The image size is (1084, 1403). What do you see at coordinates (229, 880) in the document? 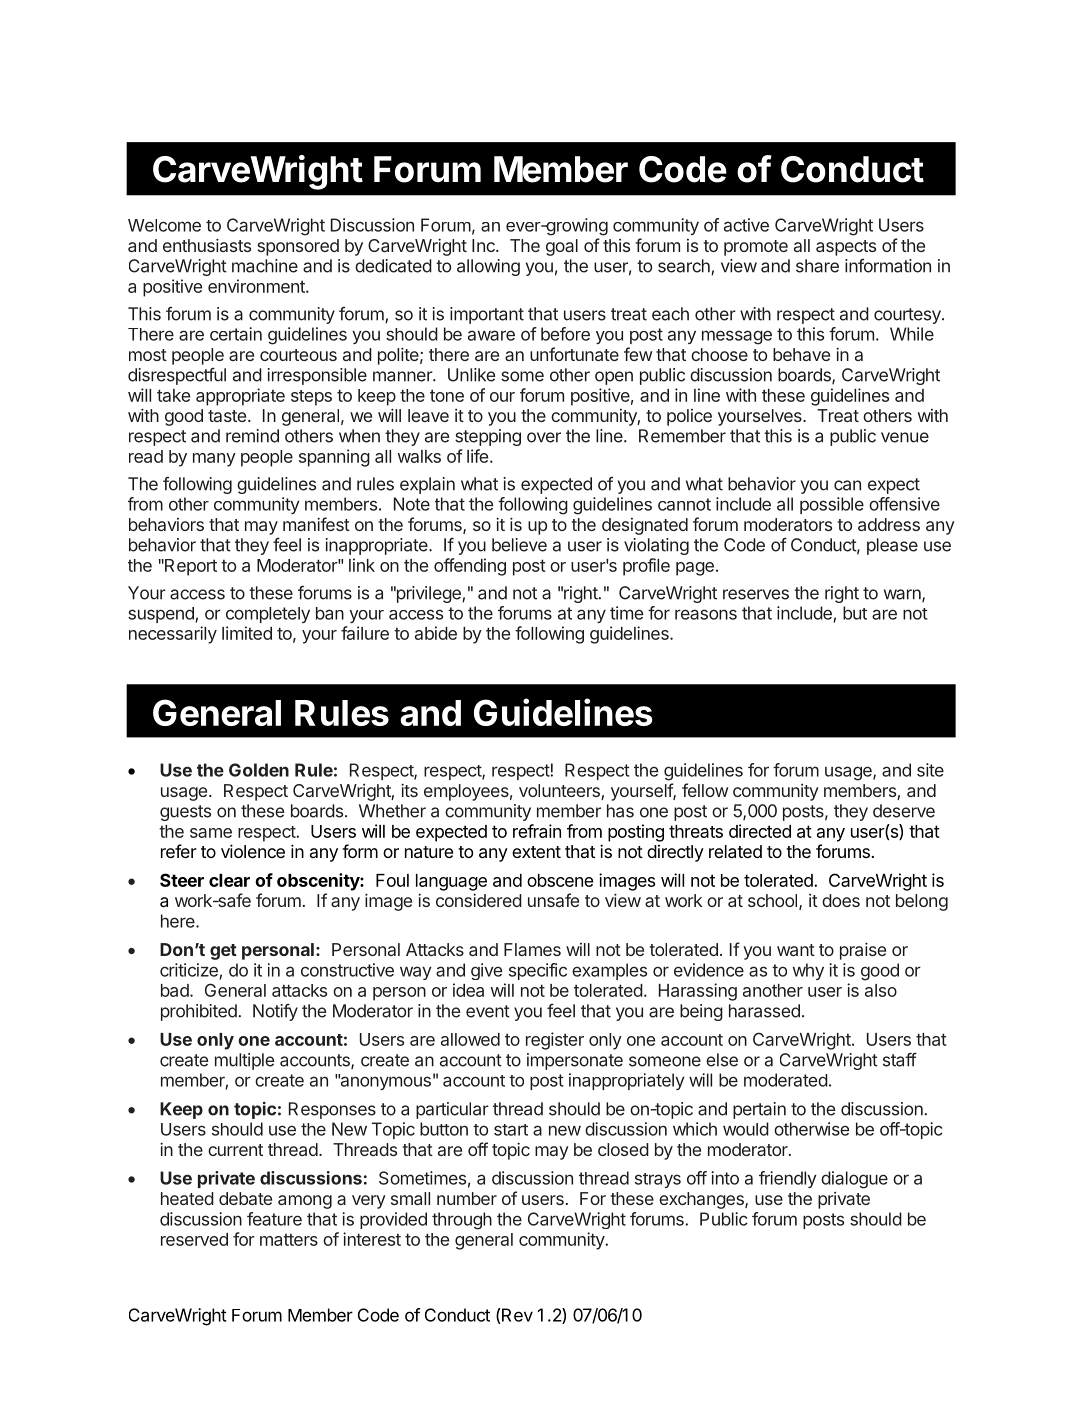
I see `clear` at bounding box center [229, 880].
